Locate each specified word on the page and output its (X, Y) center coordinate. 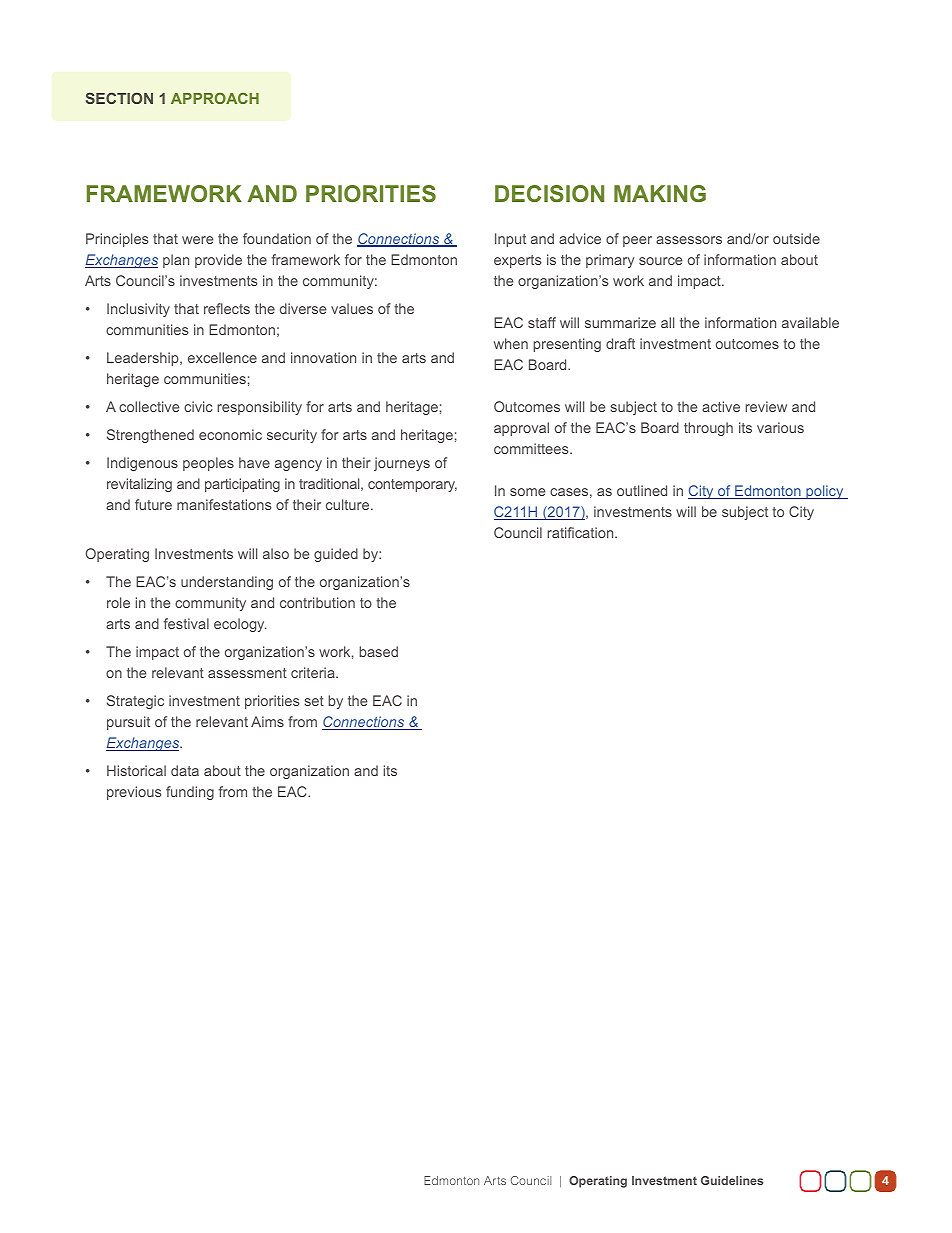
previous (134, 793)
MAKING (660, 193)
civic (198, 406)
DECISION (549, 193)
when (511, 343)
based (378, 651)
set (314, 701)
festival (186, 623)
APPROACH (215, 98)
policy (825, 492)
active (721, 406)
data (185, 770)
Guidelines (732, 1180)
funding (190, 793)
